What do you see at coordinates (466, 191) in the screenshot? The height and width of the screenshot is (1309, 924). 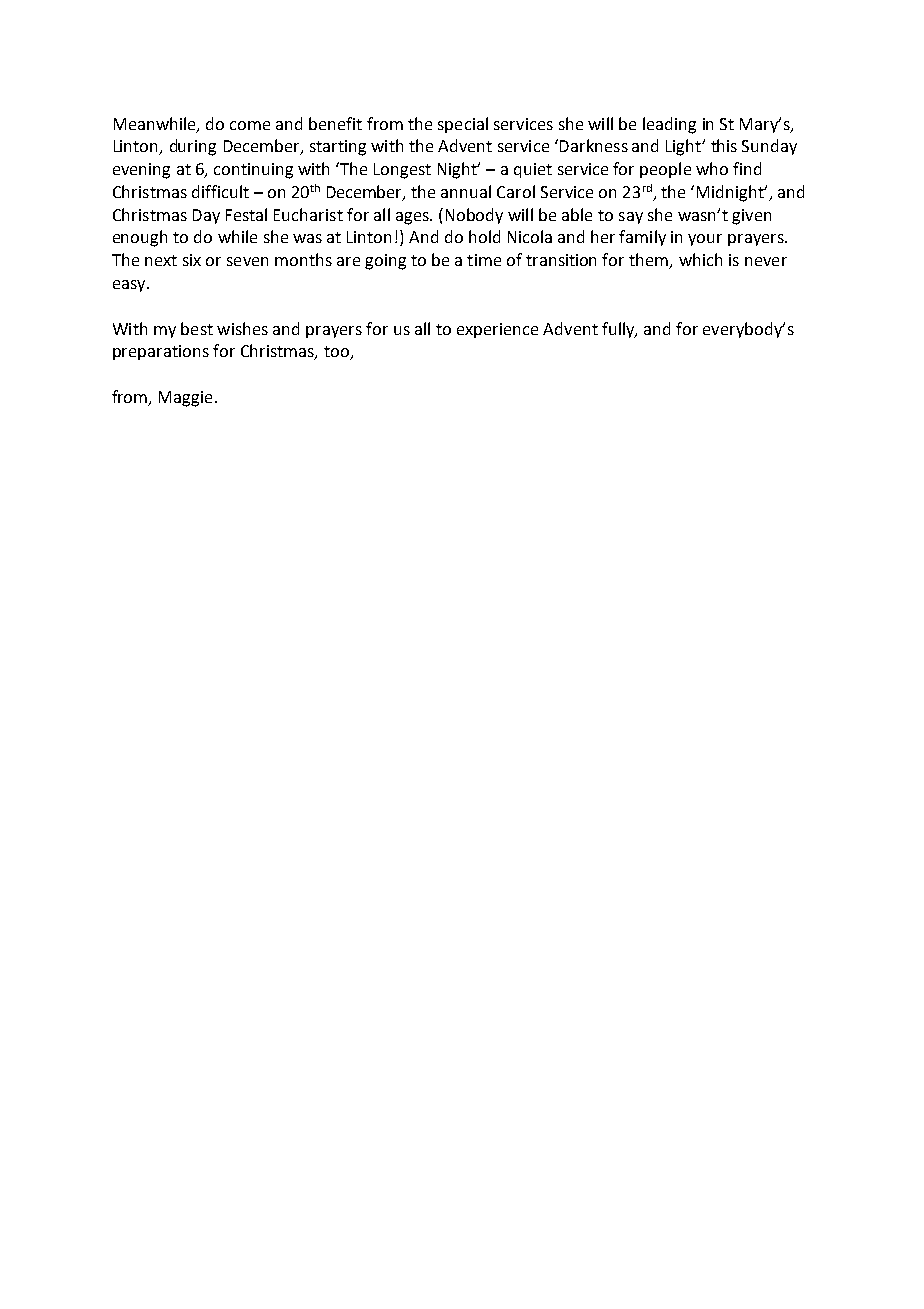 I see `annual` at bounding box center [466, 191].
